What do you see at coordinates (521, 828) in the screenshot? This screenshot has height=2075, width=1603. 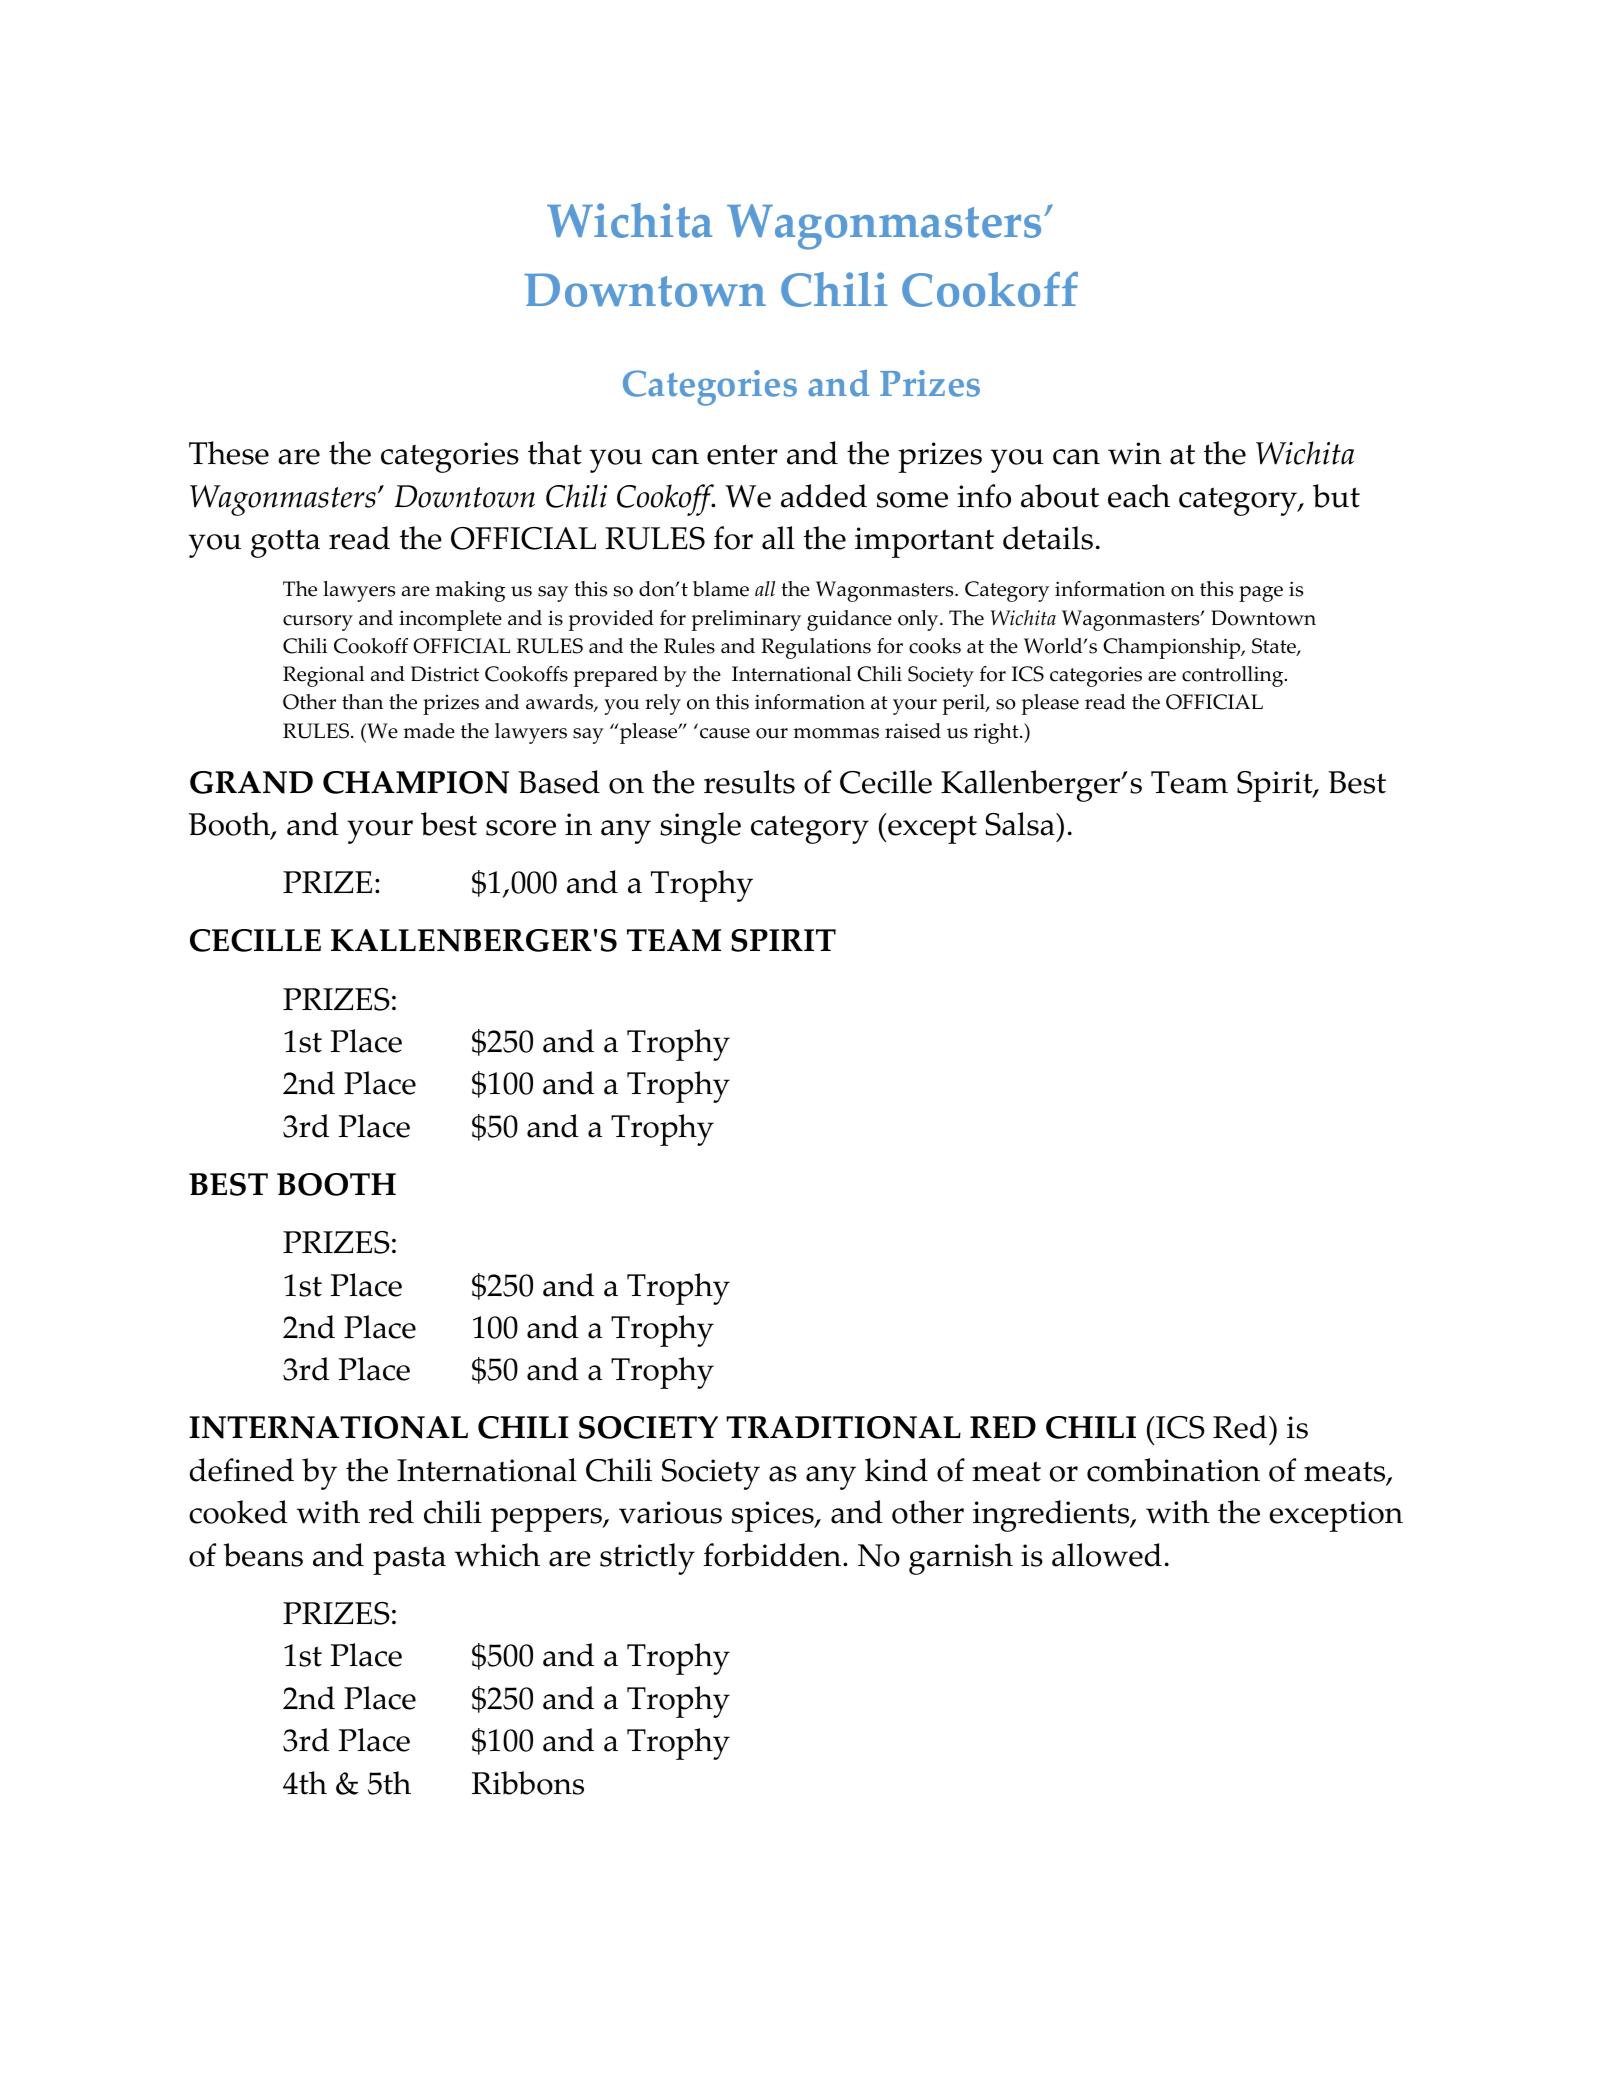 I see `score` at bounding box center [521, 828].
